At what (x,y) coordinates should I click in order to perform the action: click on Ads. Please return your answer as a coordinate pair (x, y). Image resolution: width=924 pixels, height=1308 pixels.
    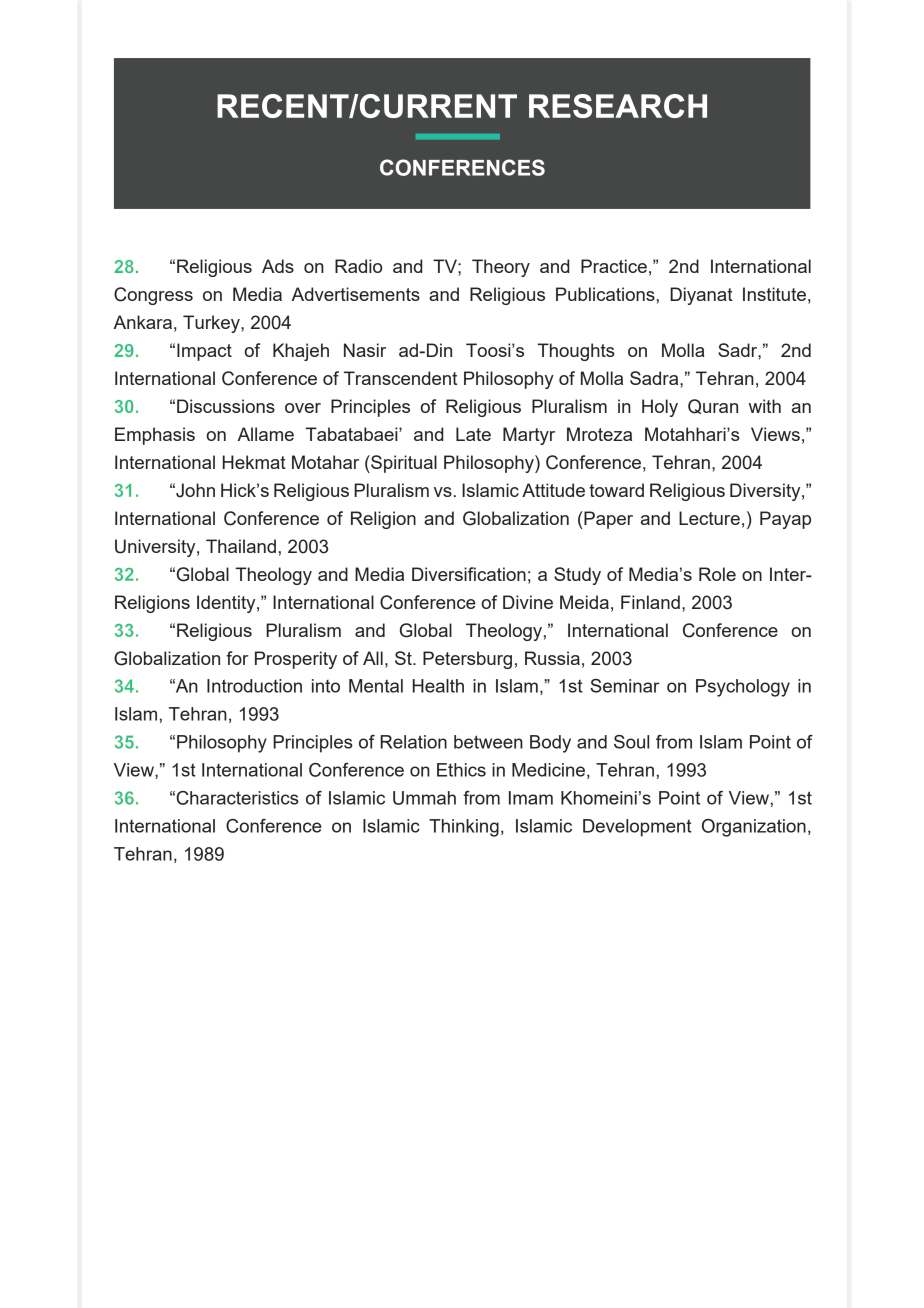
    Looking at the image, I should click on (278, 266).
